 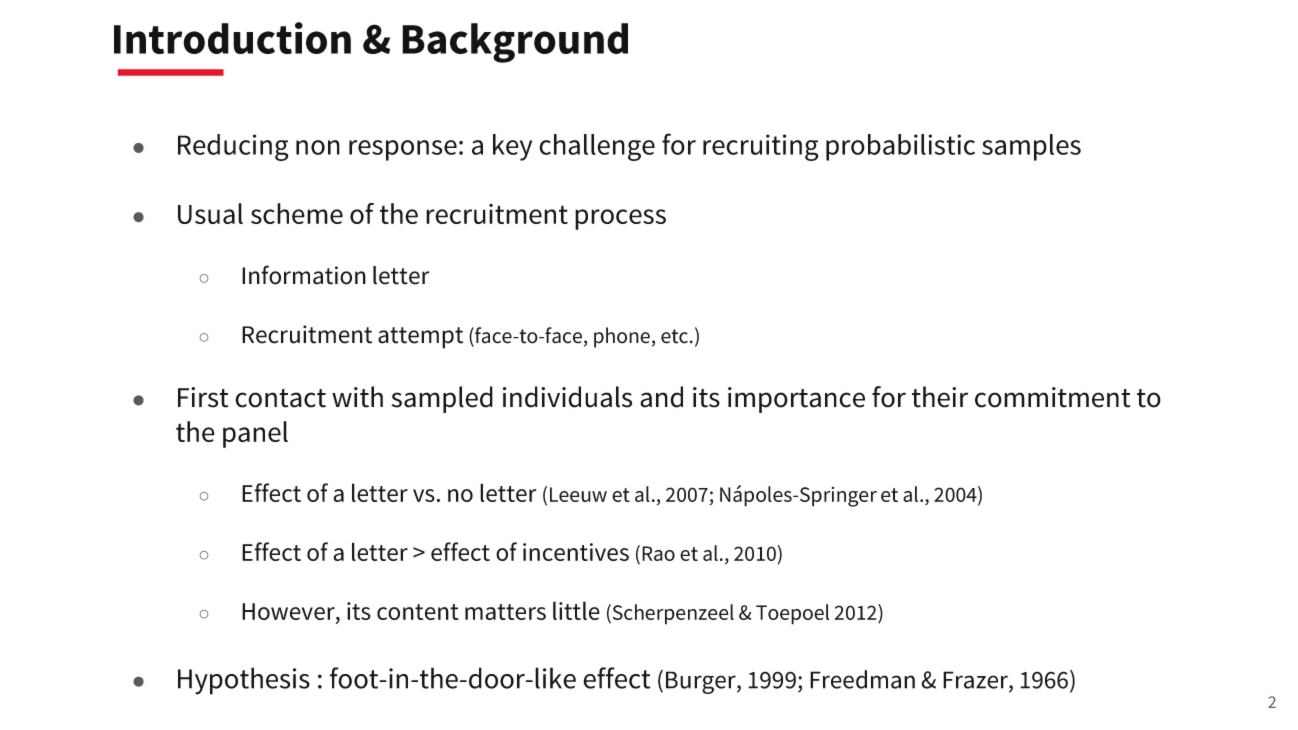 I want to click on panel, so click(x=255, y=434).
